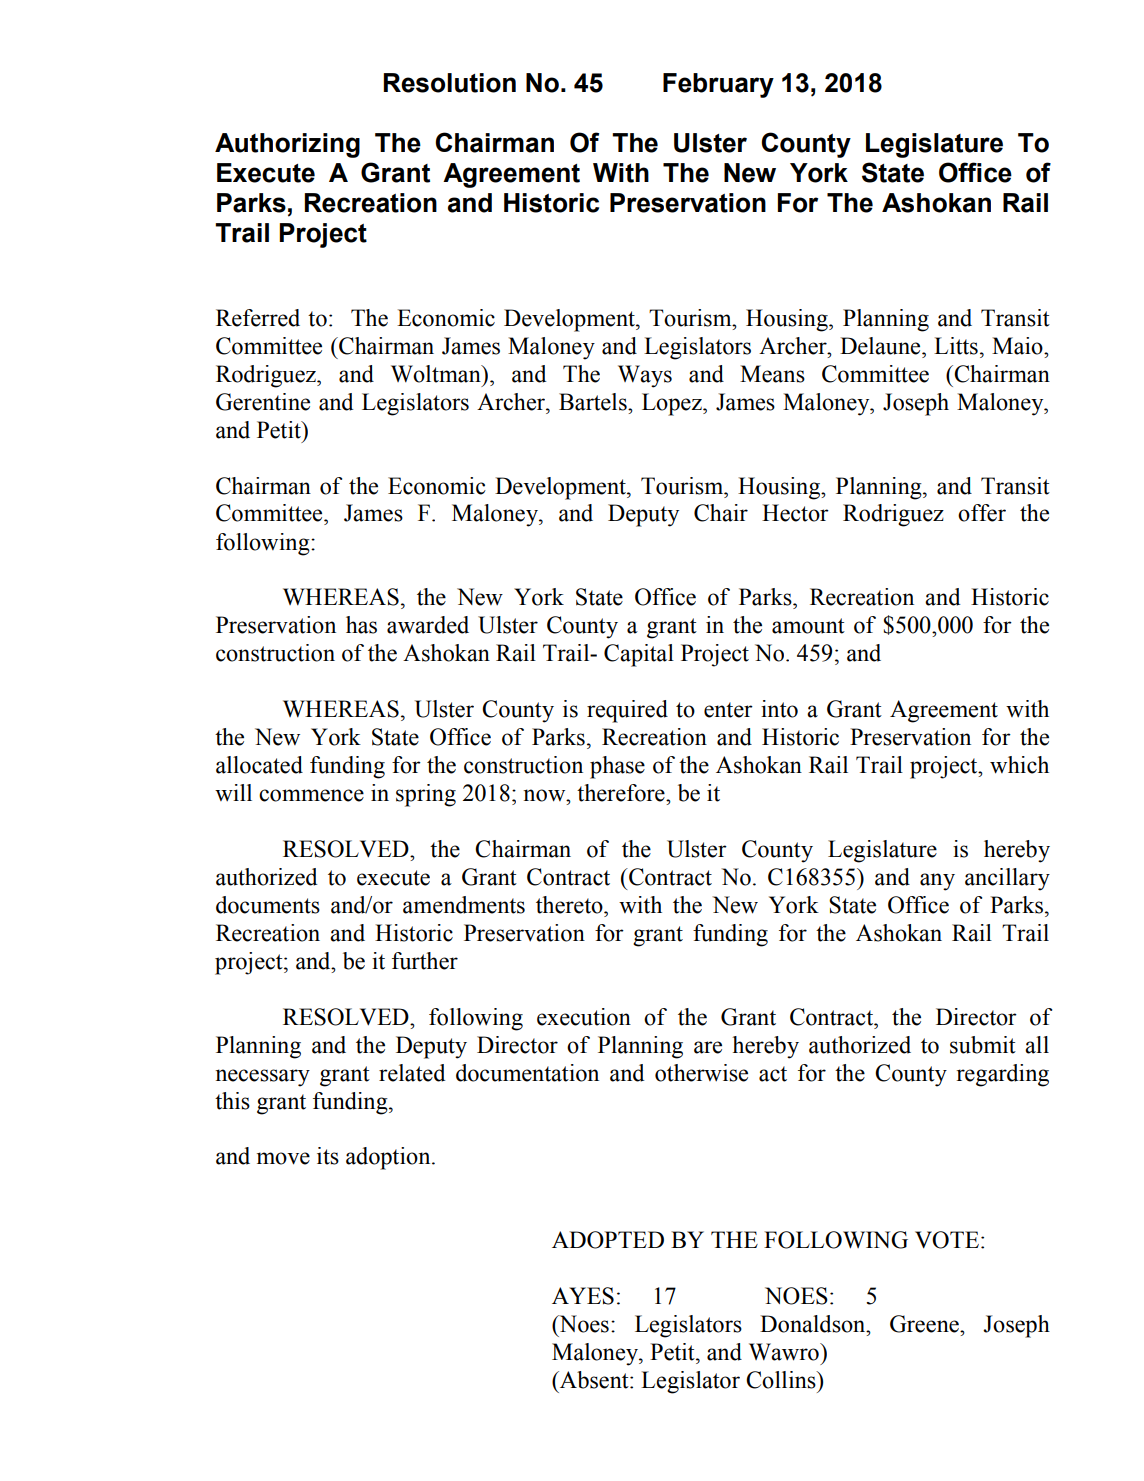 This image has height=1481, width=1144. Describe the element at coordinates (937, 882) in the image. I see `any` at that location.
